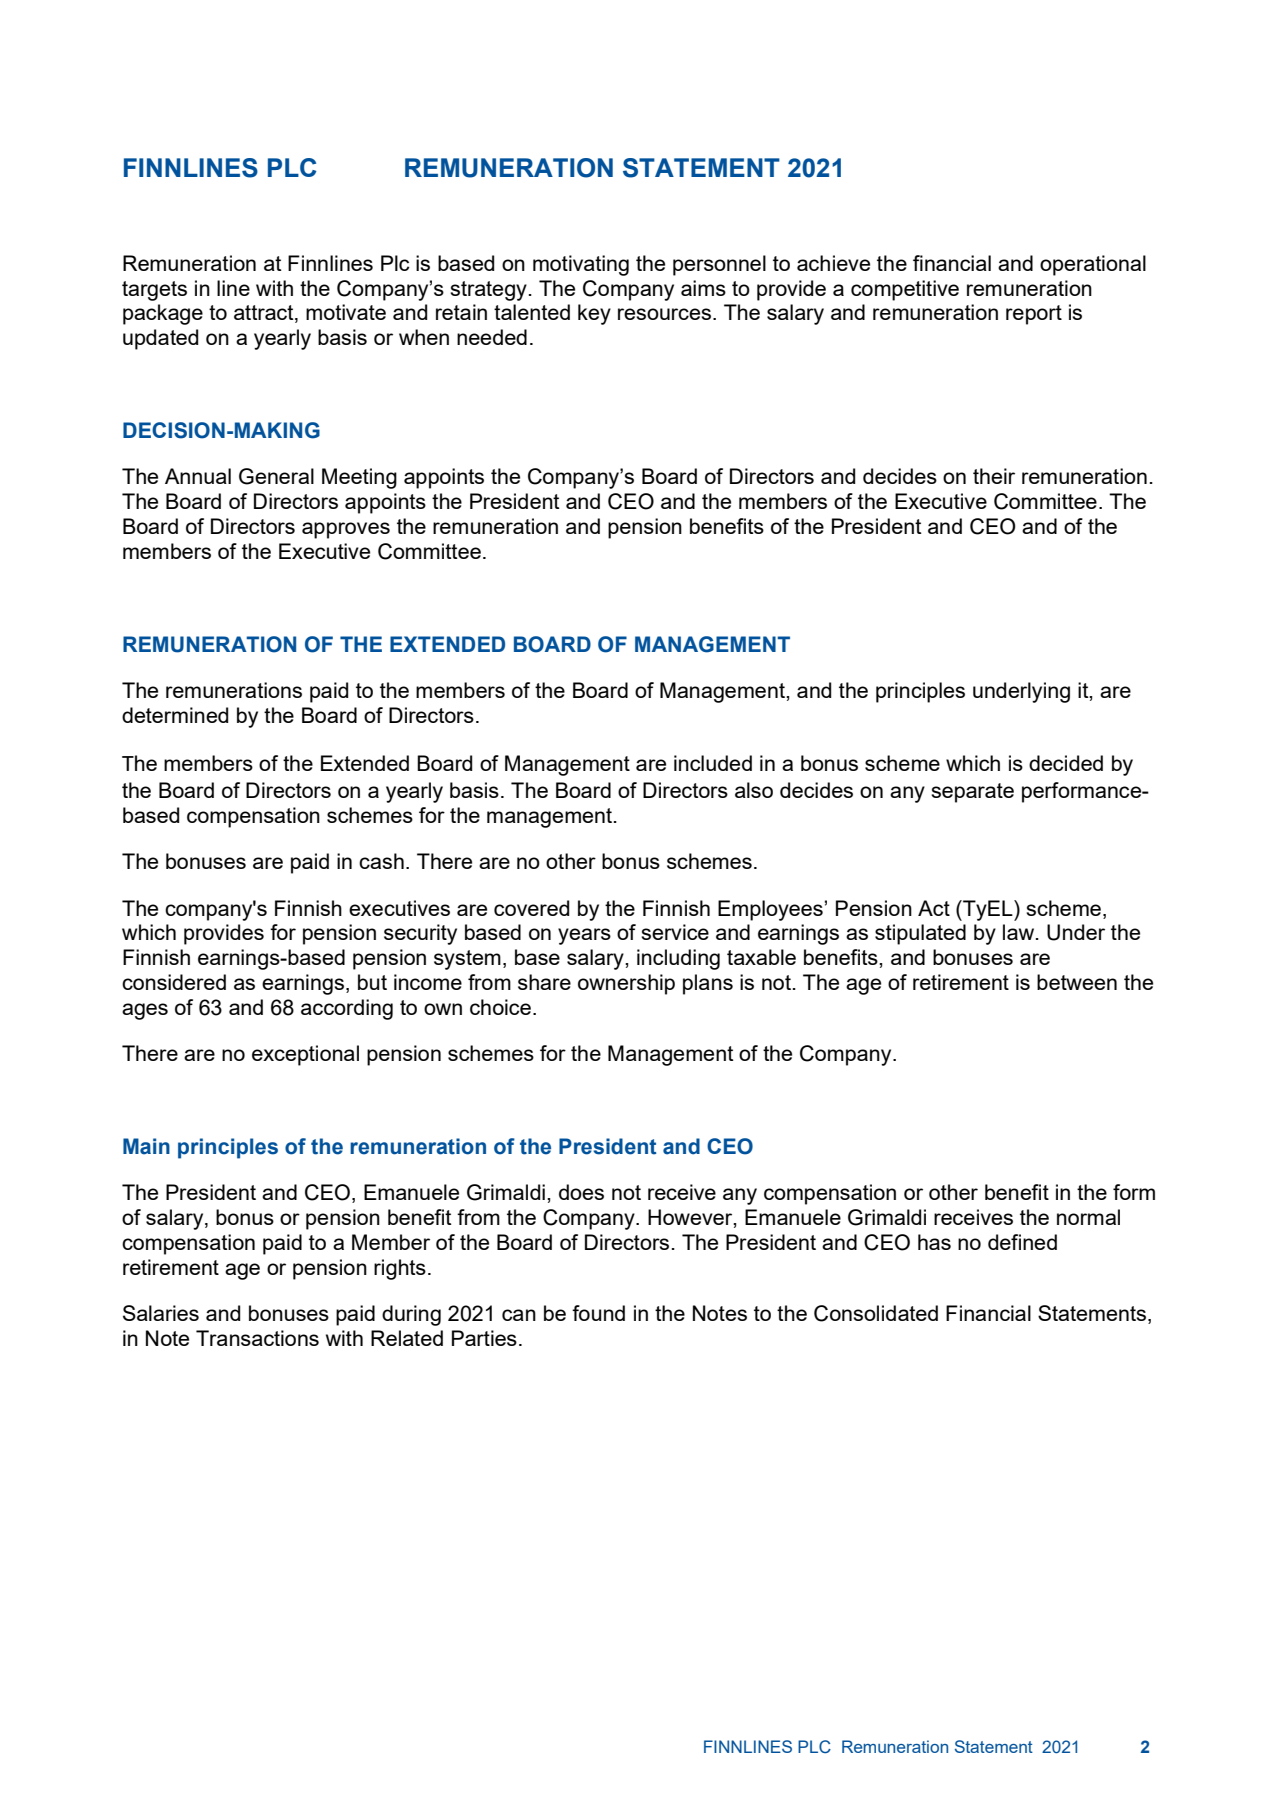  I want to click on report, so click(1034, 315).
